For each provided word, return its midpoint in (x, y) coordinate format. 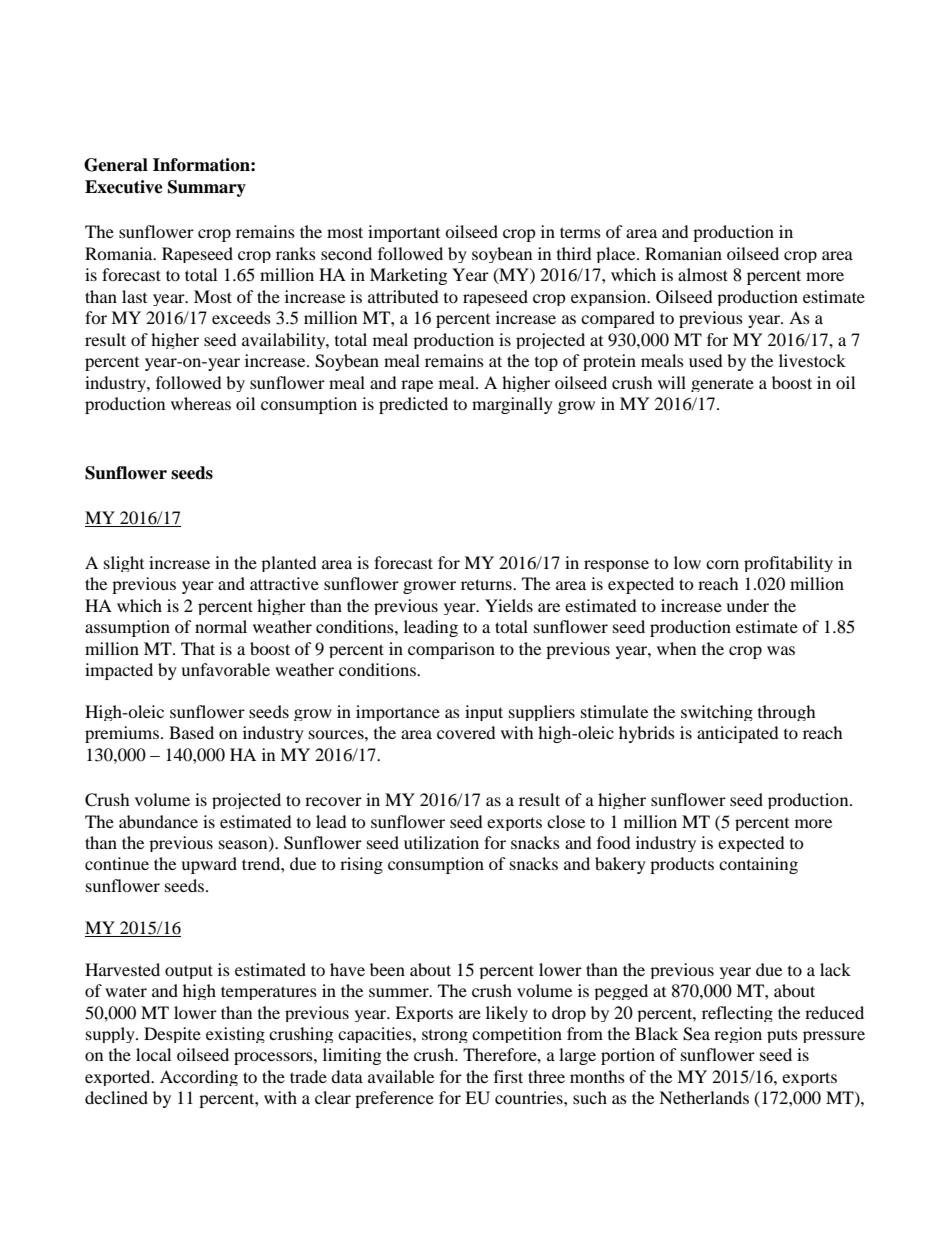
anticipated (738, 734)
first (508, 1076)
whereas (201, 403)
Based (191, 732)
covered (466, 732)
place (617, 255)
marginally (512, 405)
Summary (207, 188)
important (404, 233)
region (738, 1035)
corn (722, 564)
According (199, 1078)
